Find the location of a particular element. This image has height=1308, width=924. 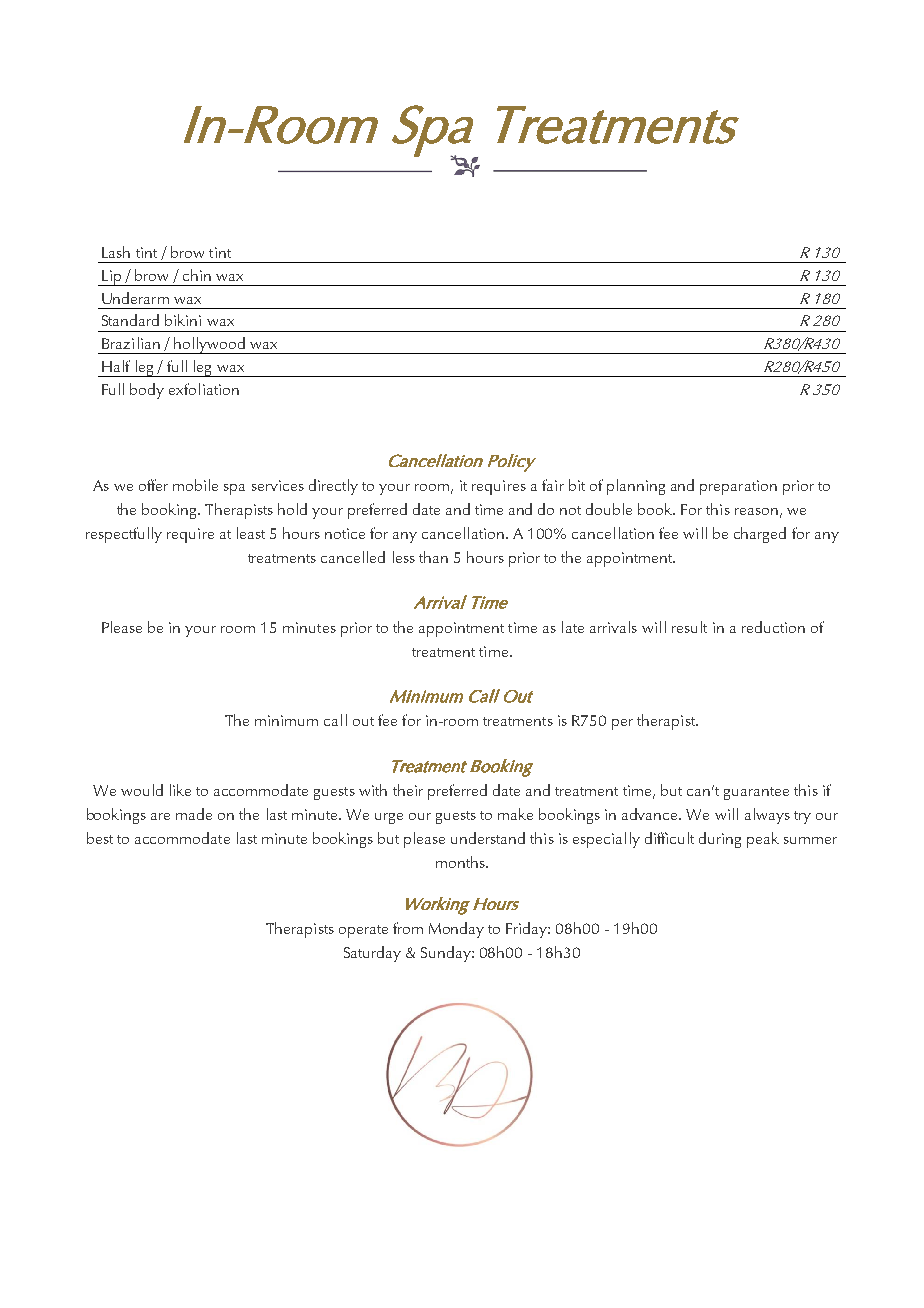

like is located at coordinates (180, 790).
